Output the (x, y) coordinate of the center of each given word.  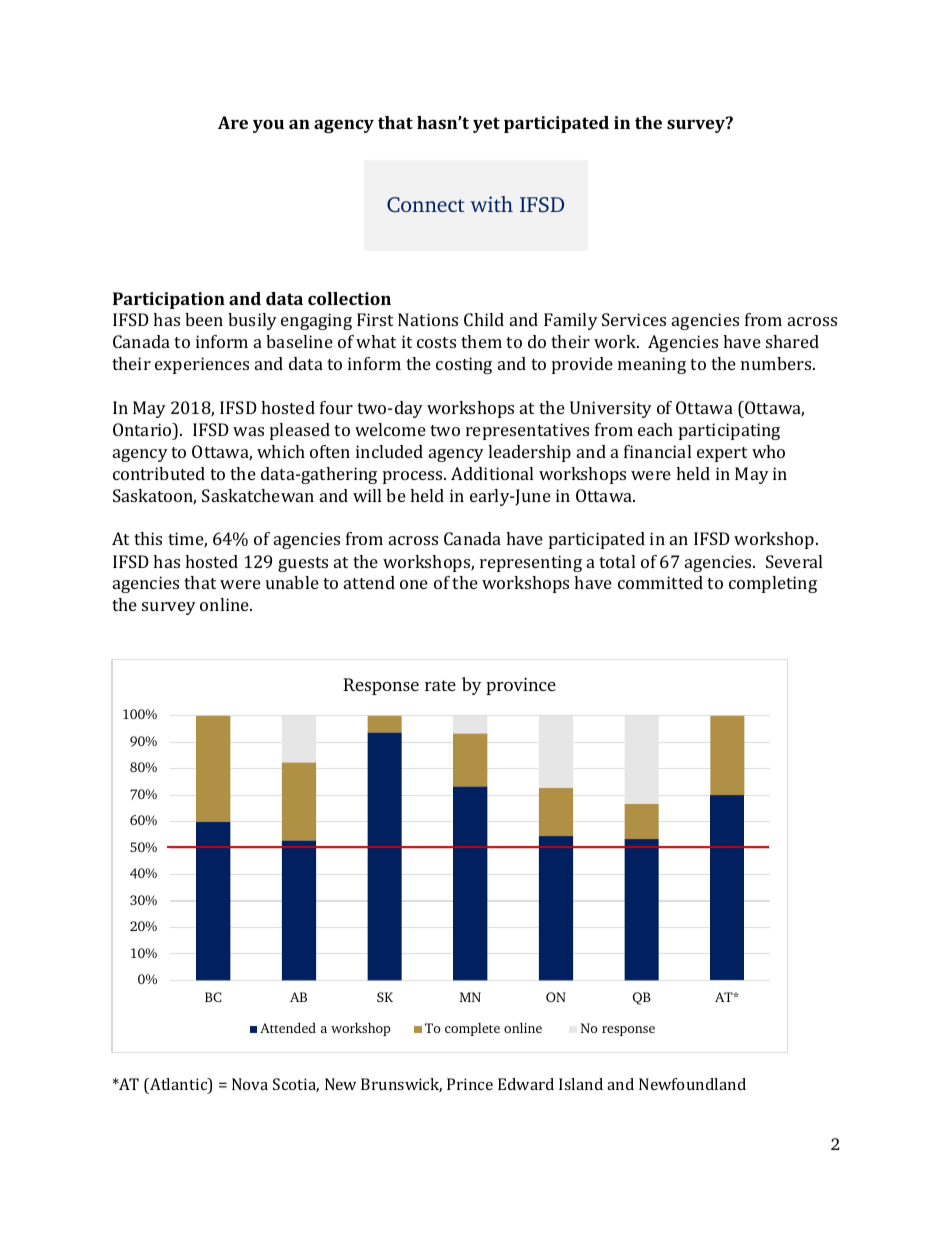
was (248, 431)
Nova (250, 1084)
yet (486, 125)
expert (722, 454)
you (268, 126)
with (491, 204)
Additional (492, 473)
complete (472, 1029)
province (521, 686)
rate (440, 685)
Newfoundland (692, 1084)
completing (773, 584)
